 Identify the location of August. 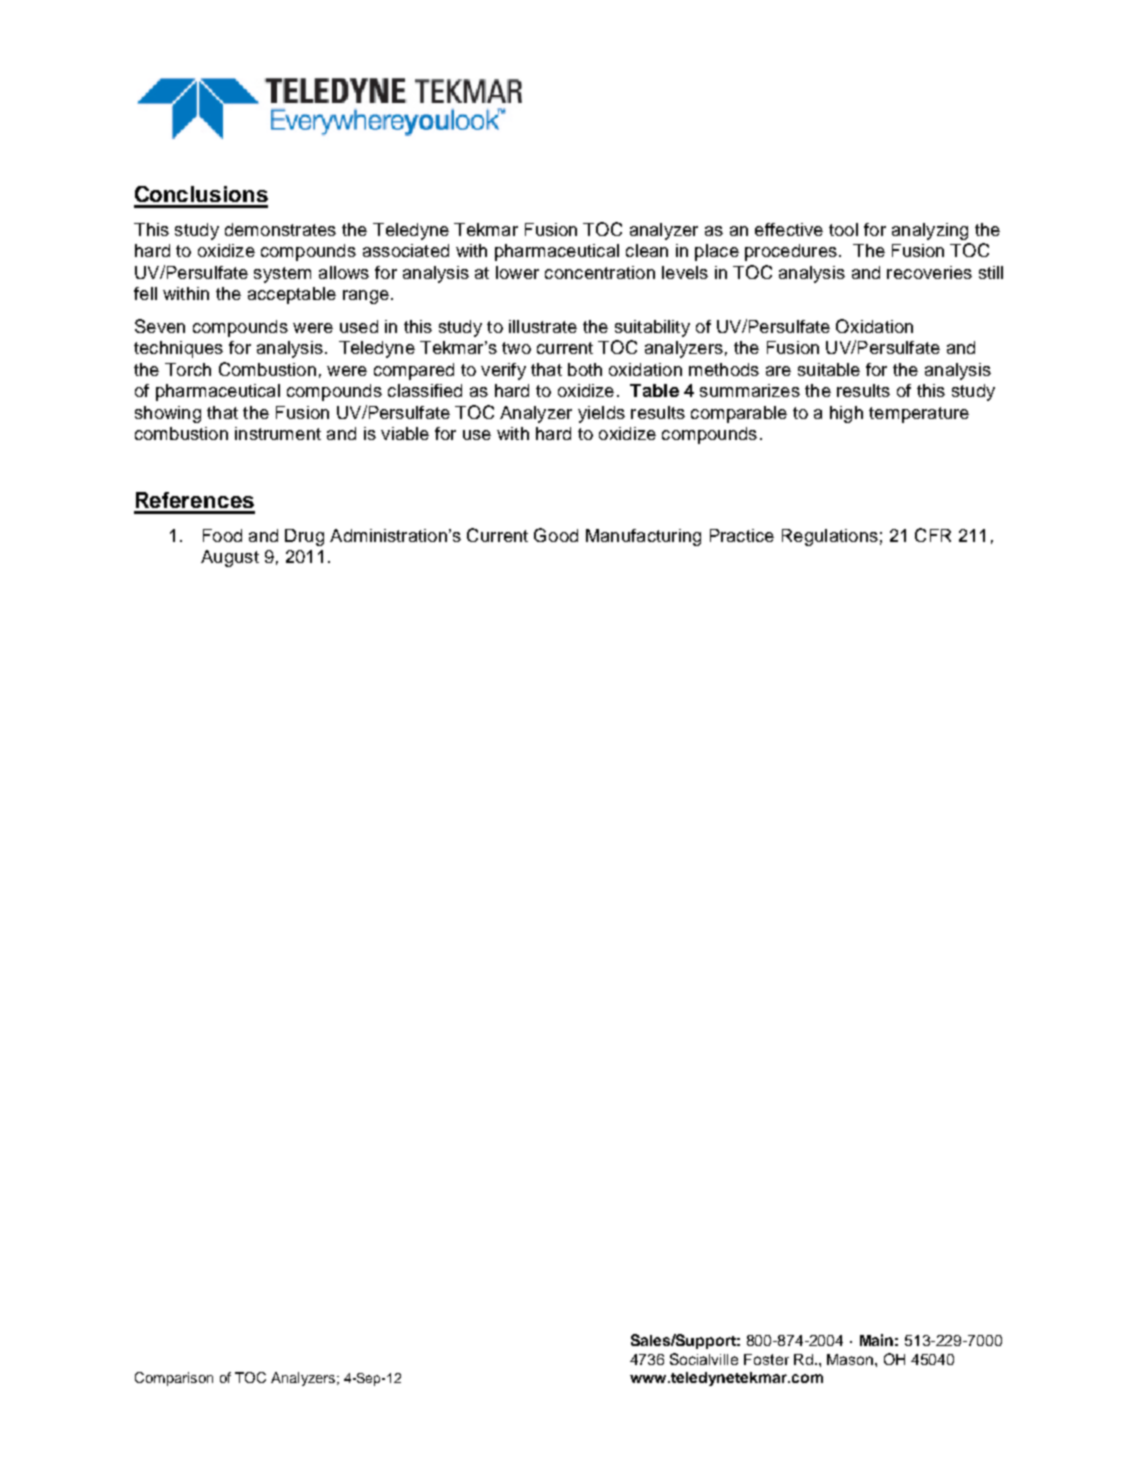
(230, 558).
